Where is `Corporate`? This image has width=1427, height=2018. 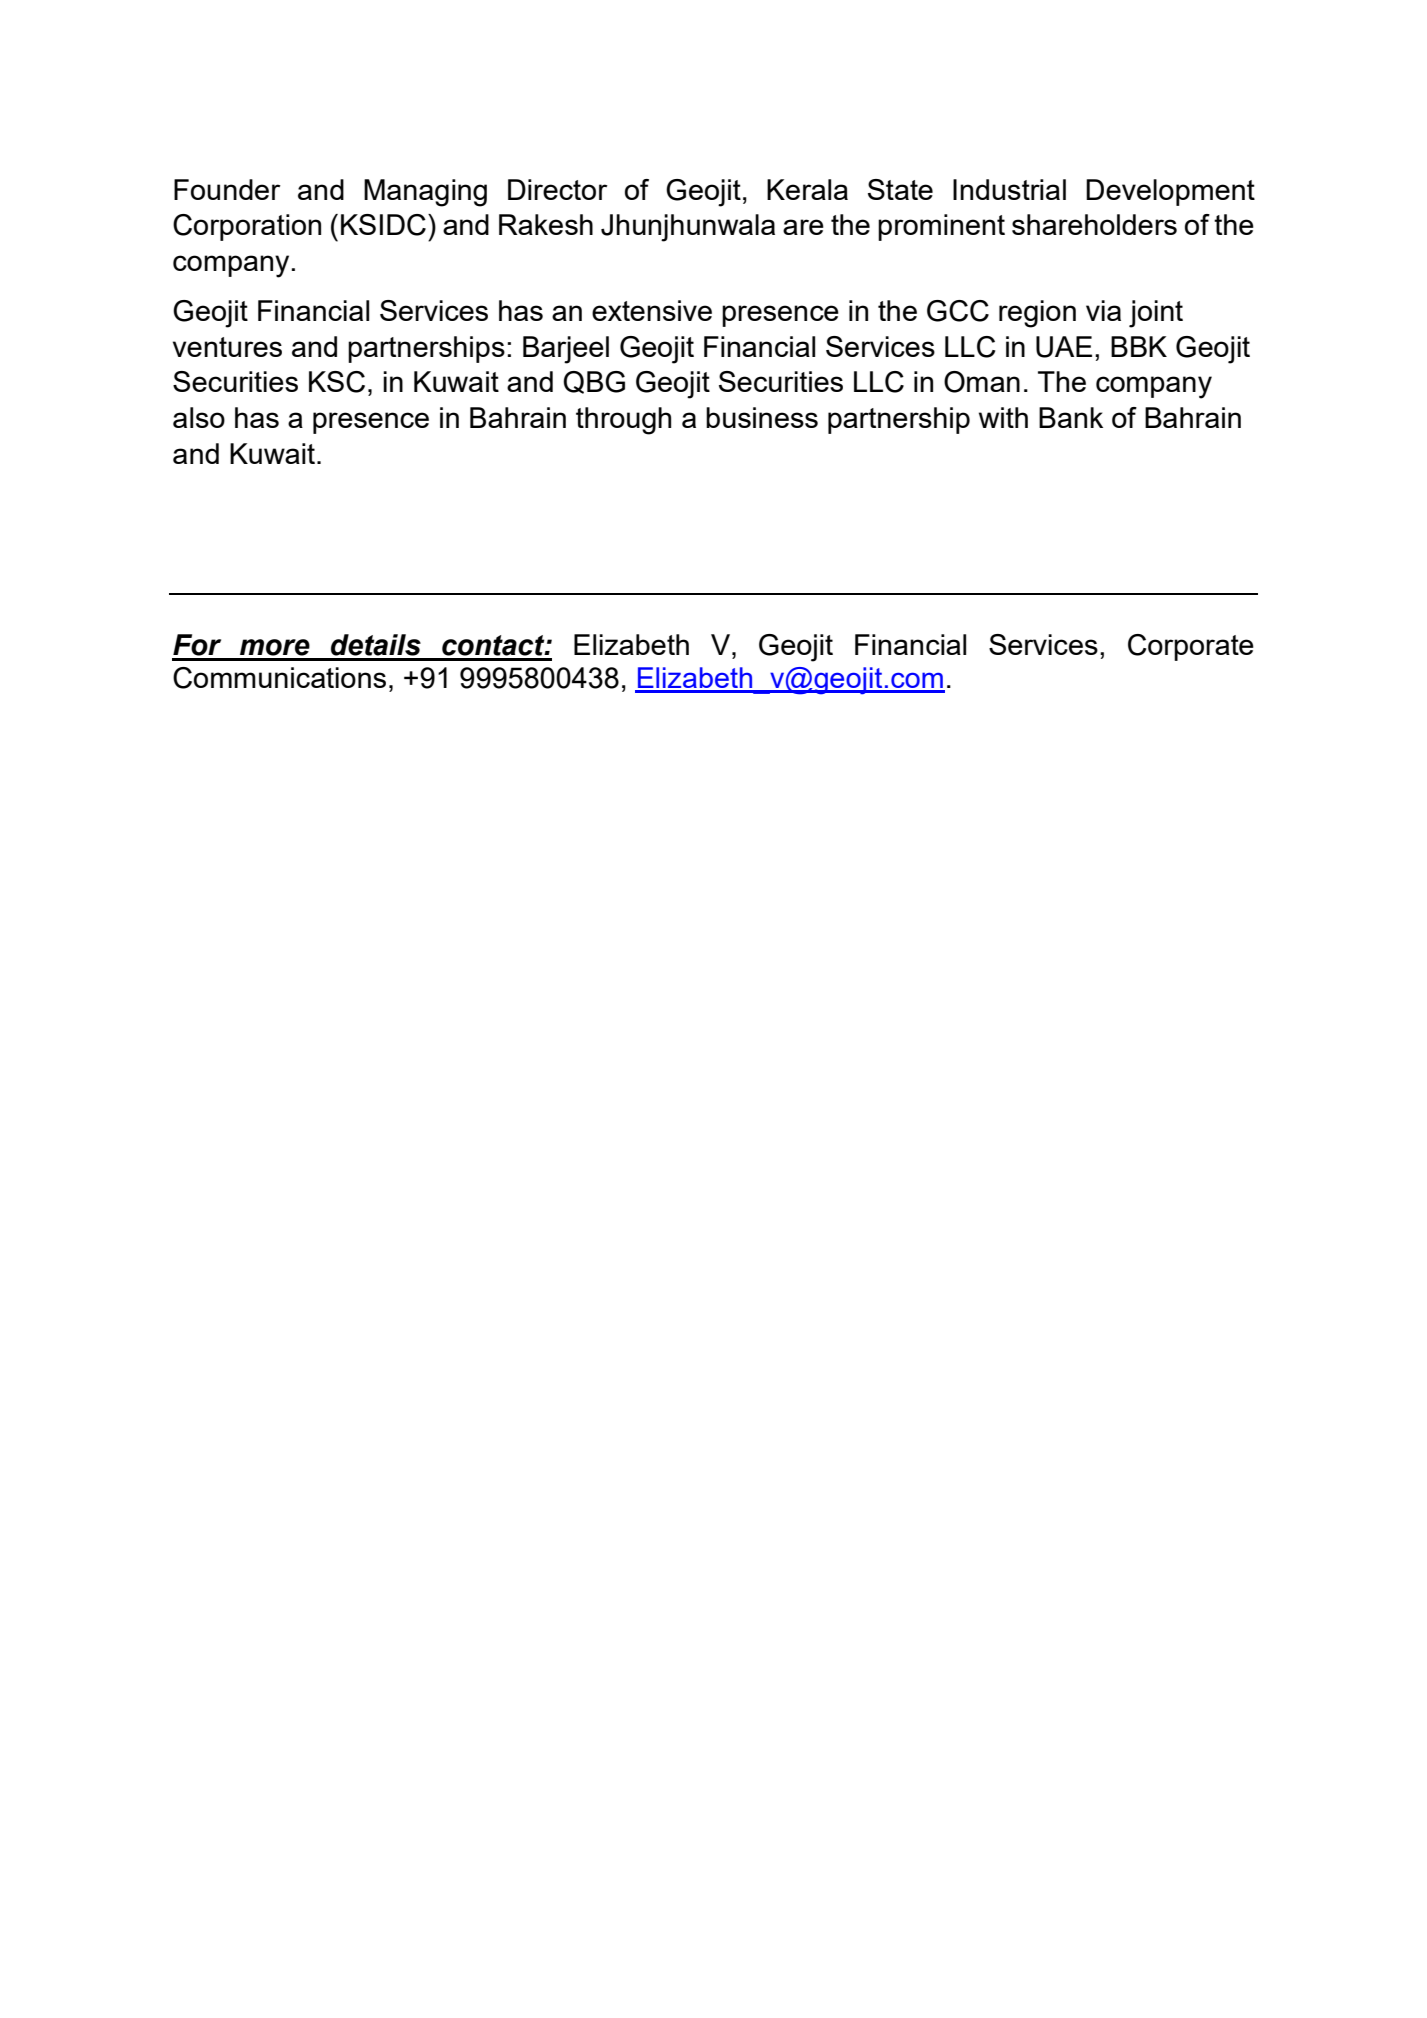 Corporate is located at coordinates (1191, 647).
